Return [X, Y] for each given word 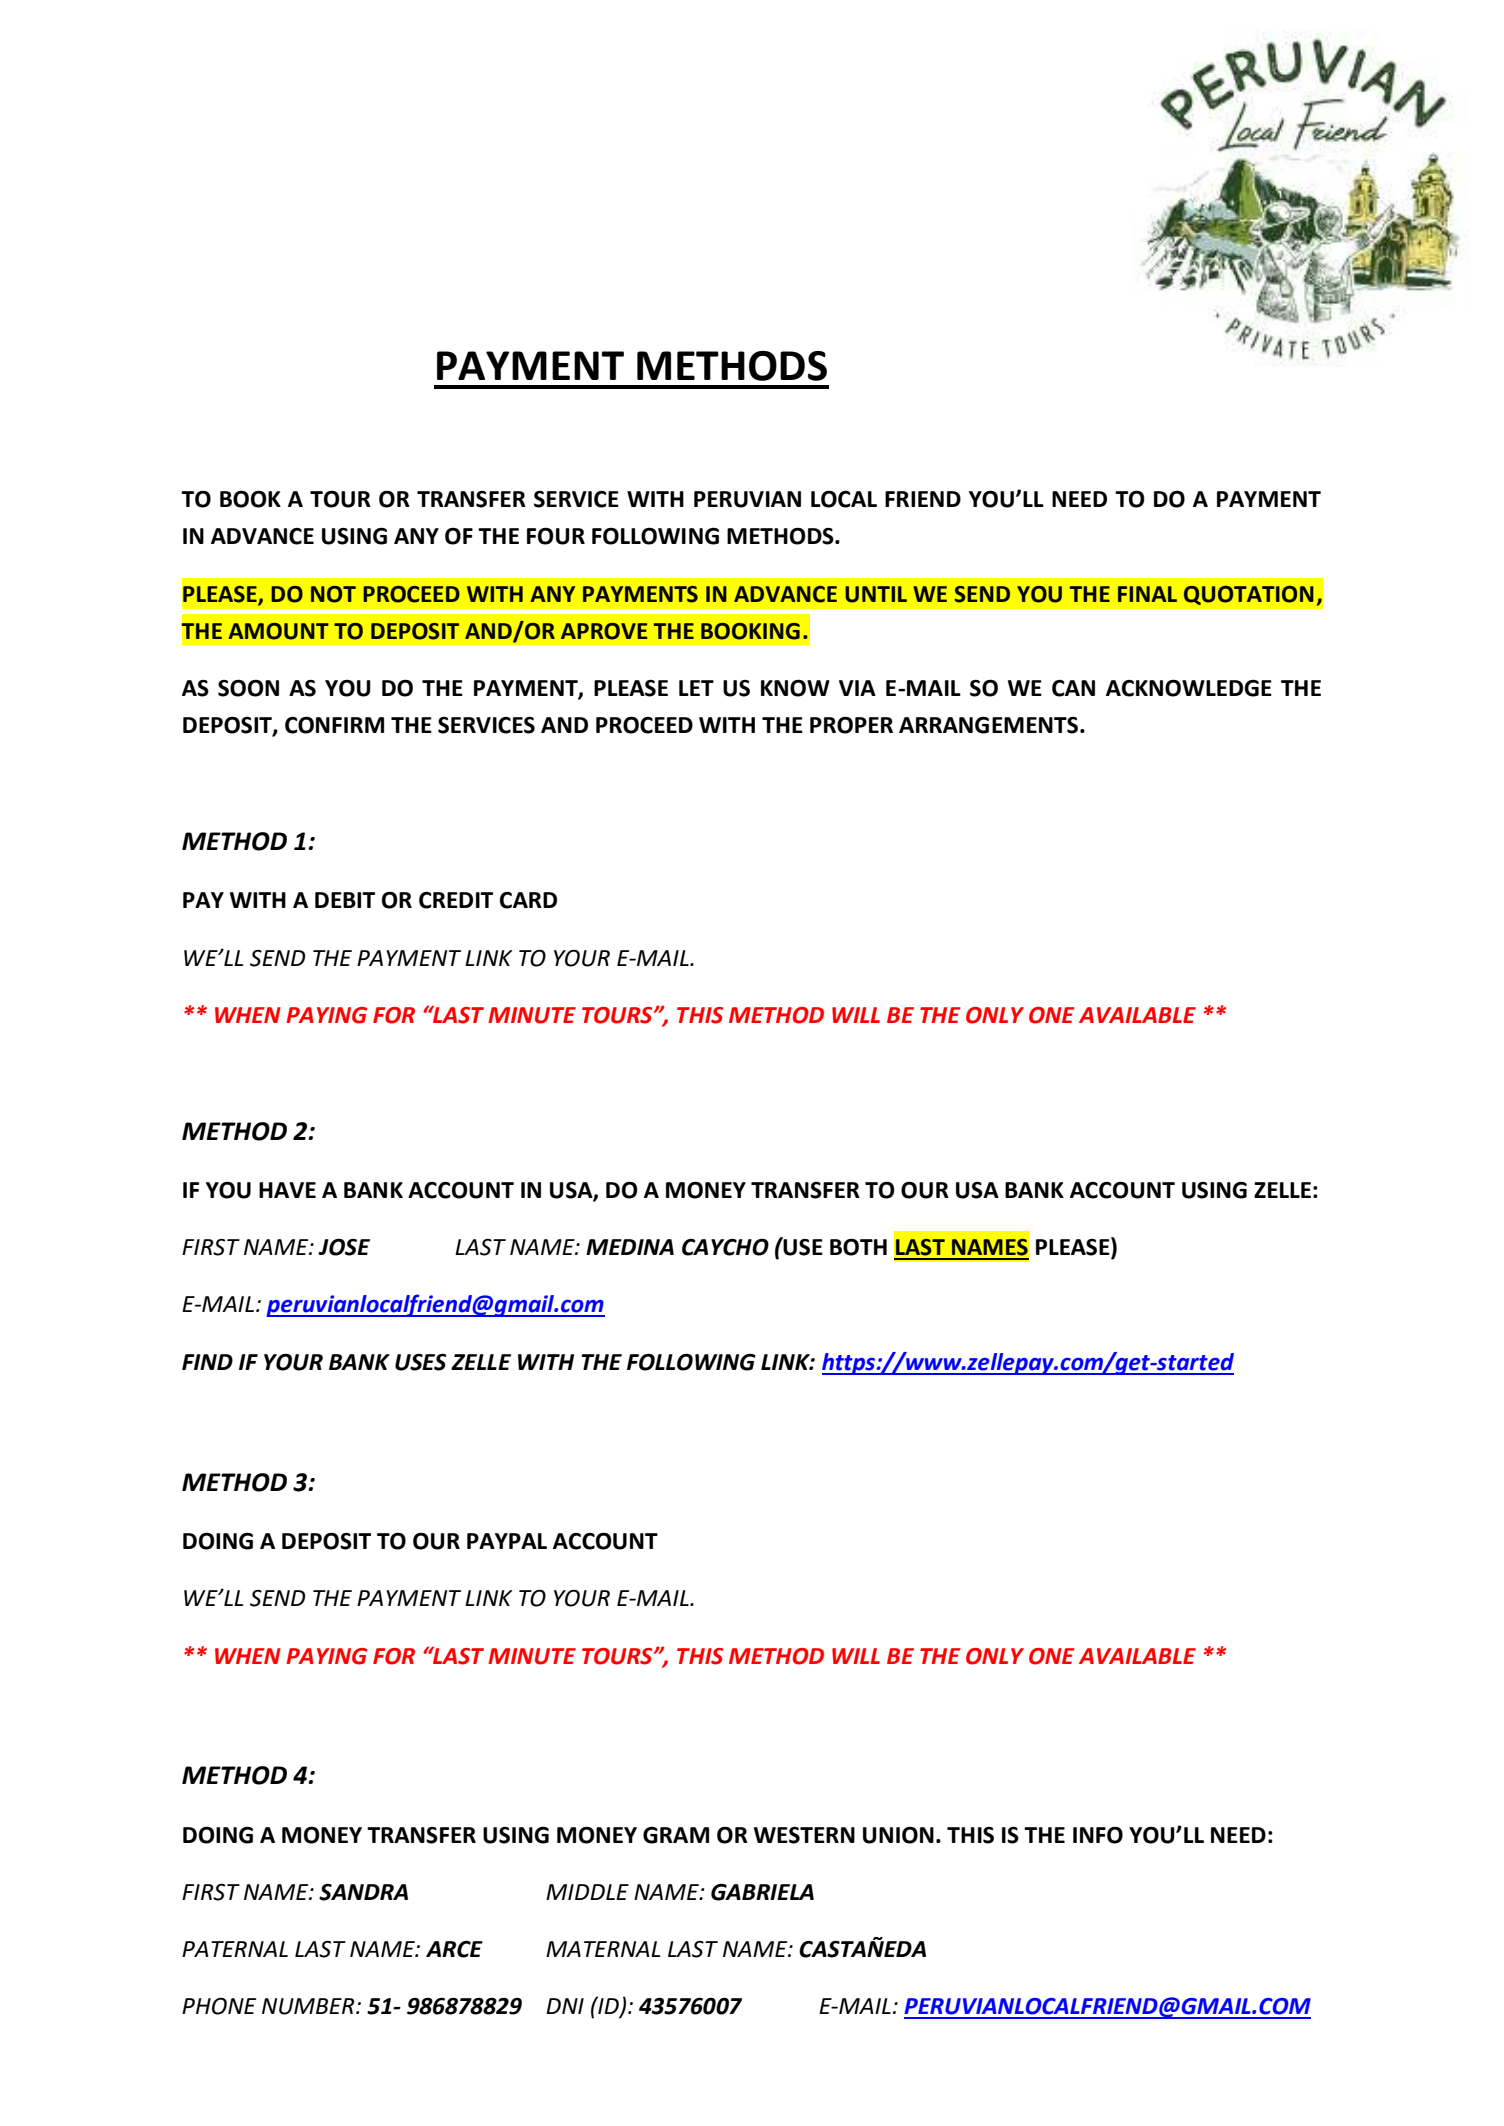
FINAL [1147, 594]
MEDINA [630, 1247]
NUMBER [309, 2006]
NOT [333, 594]
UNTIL [876, 594]
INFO [1098, 1835]
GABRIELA [762, 1892]
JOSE [344, 1247]
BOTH [858, 1247]
